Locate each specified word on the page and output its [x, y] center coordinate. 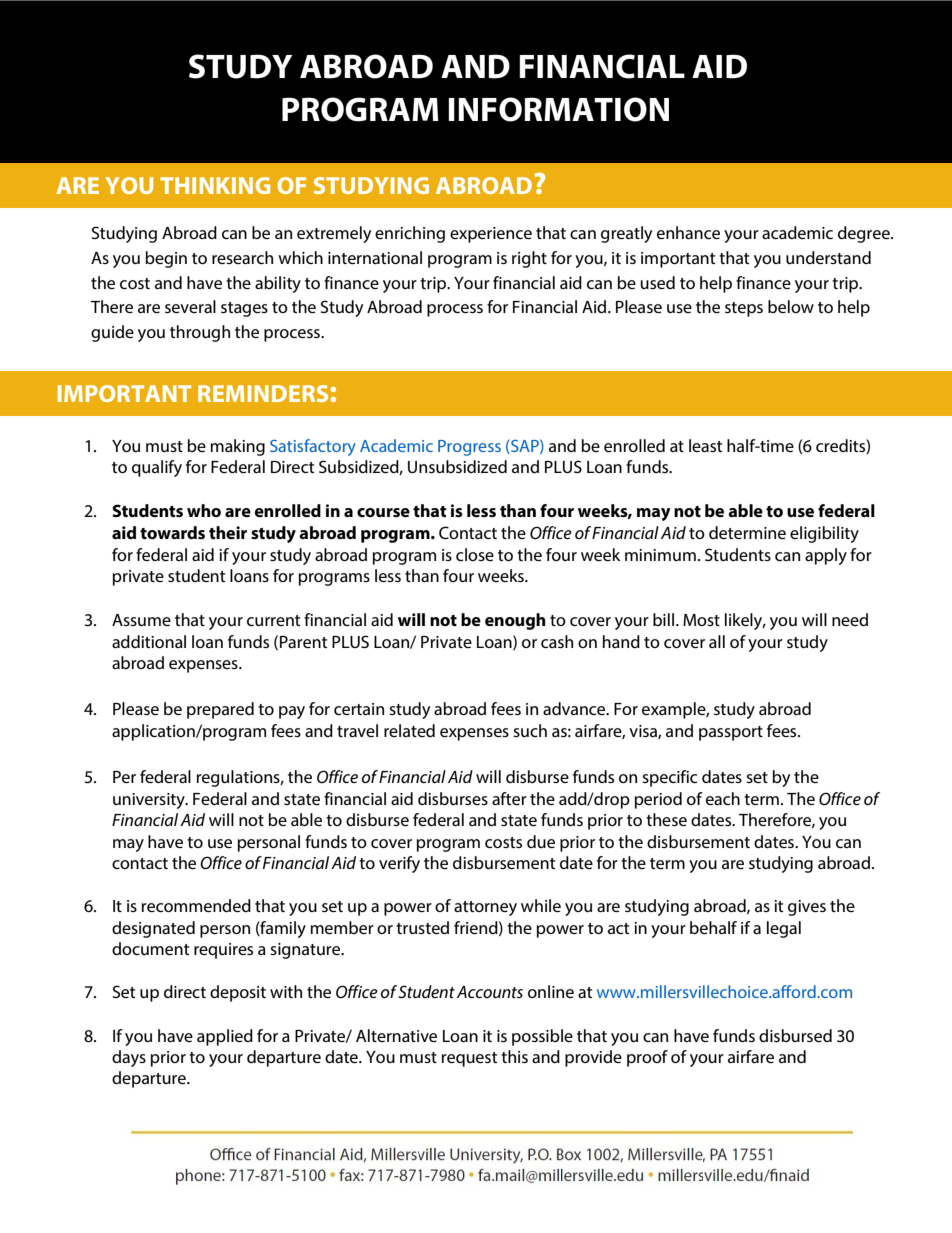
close [475, 554]
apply [826, 556]
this [514, 1056]
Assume [141, 620]
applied [225, 1037]
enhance [688, 232]
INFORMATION [558, 109]
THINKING [215, 185]
